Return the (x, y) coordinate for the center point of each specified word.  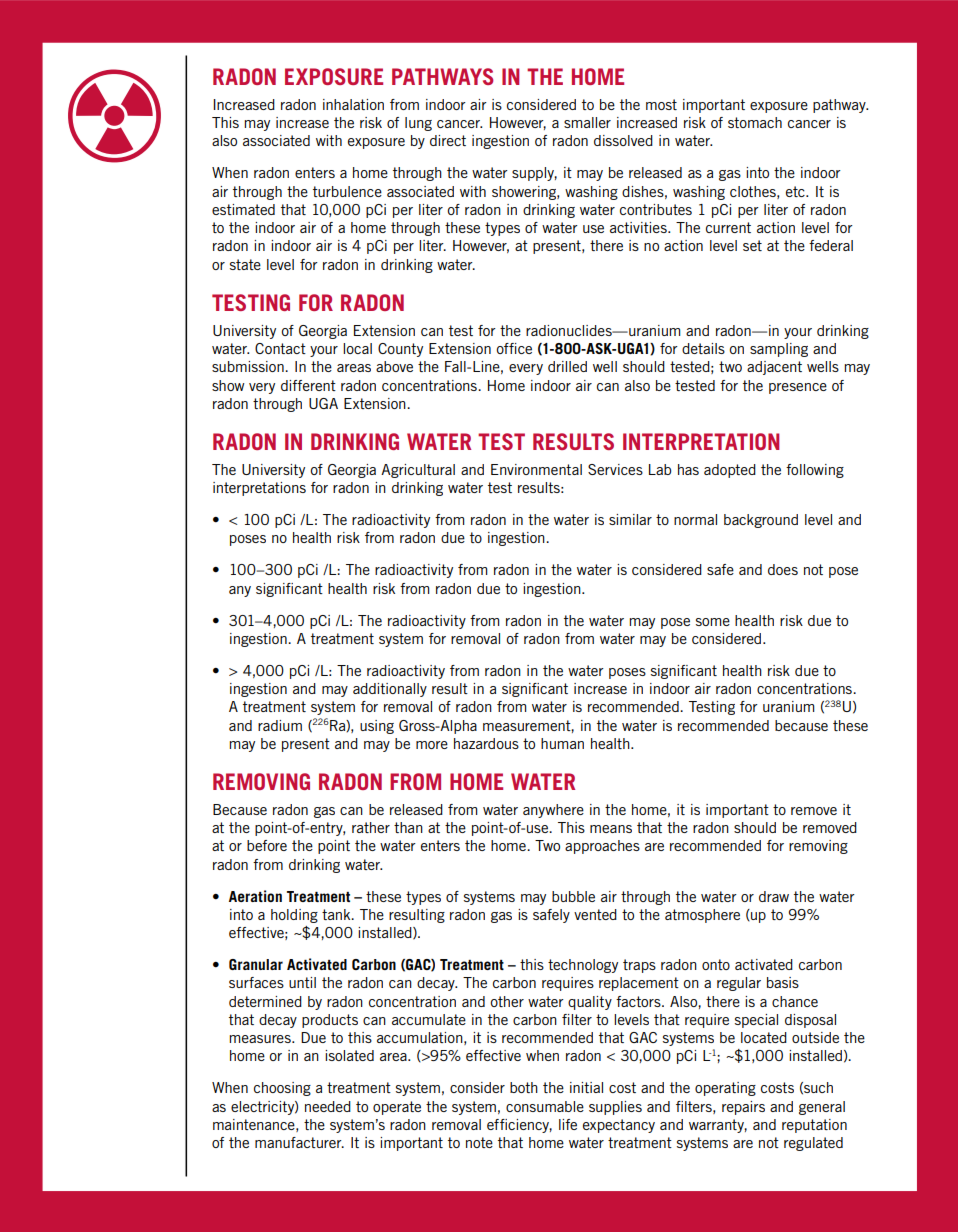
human (562, 743)
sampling (779, 350)
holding (294, 916)
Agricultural (418, 471)
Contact (280, 348)
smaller (587, 122)
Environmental (536, 469)
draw (774, 896)
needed (328, 1106)
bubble (573, 896)
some (713, 622)
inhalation (353, 104)
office (514, 348)
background (761, 521)
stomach (755, 122)
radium (280, 725)
